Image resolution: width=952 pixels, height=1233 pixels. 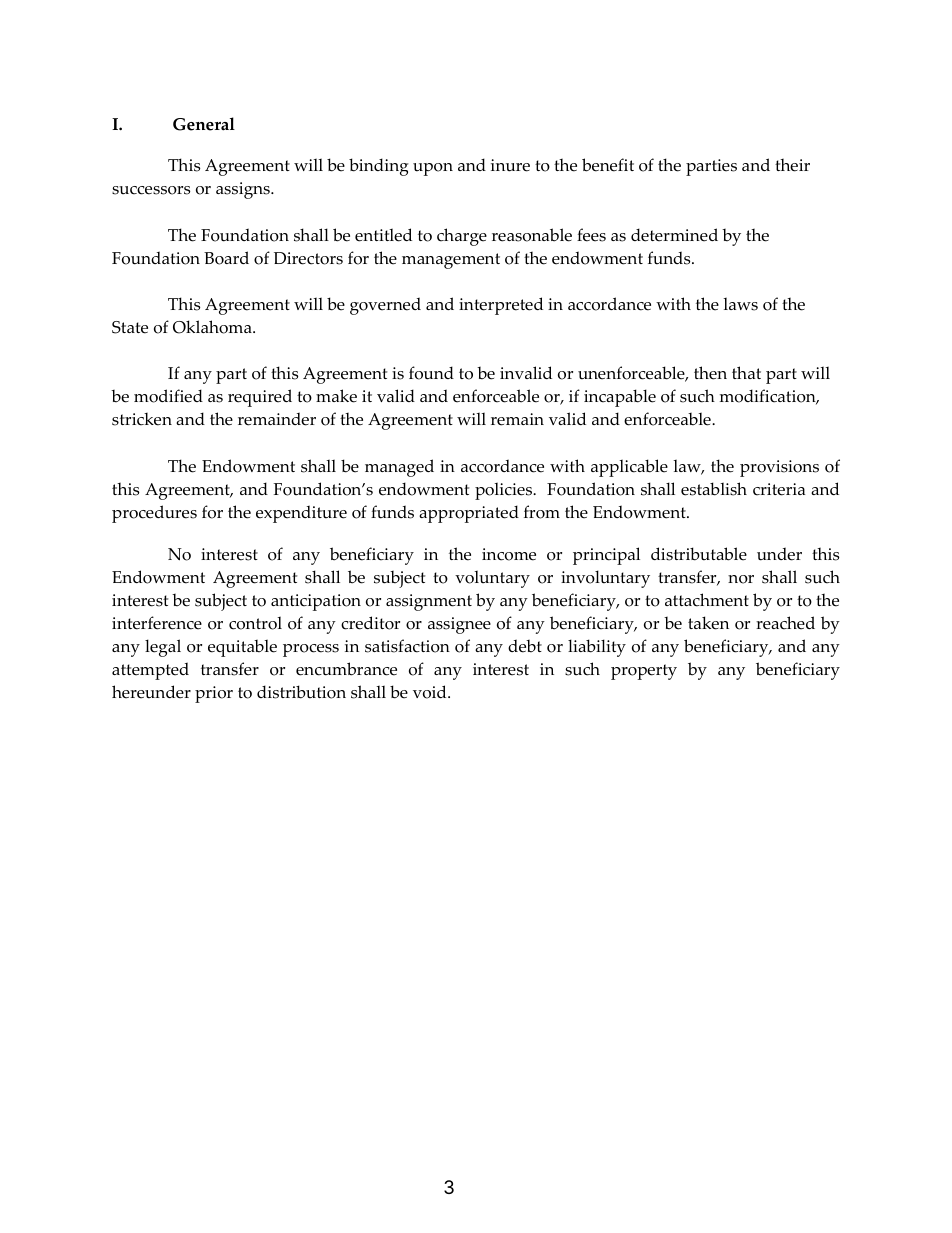 I want to click on upon, so click(x=433, y=169).
